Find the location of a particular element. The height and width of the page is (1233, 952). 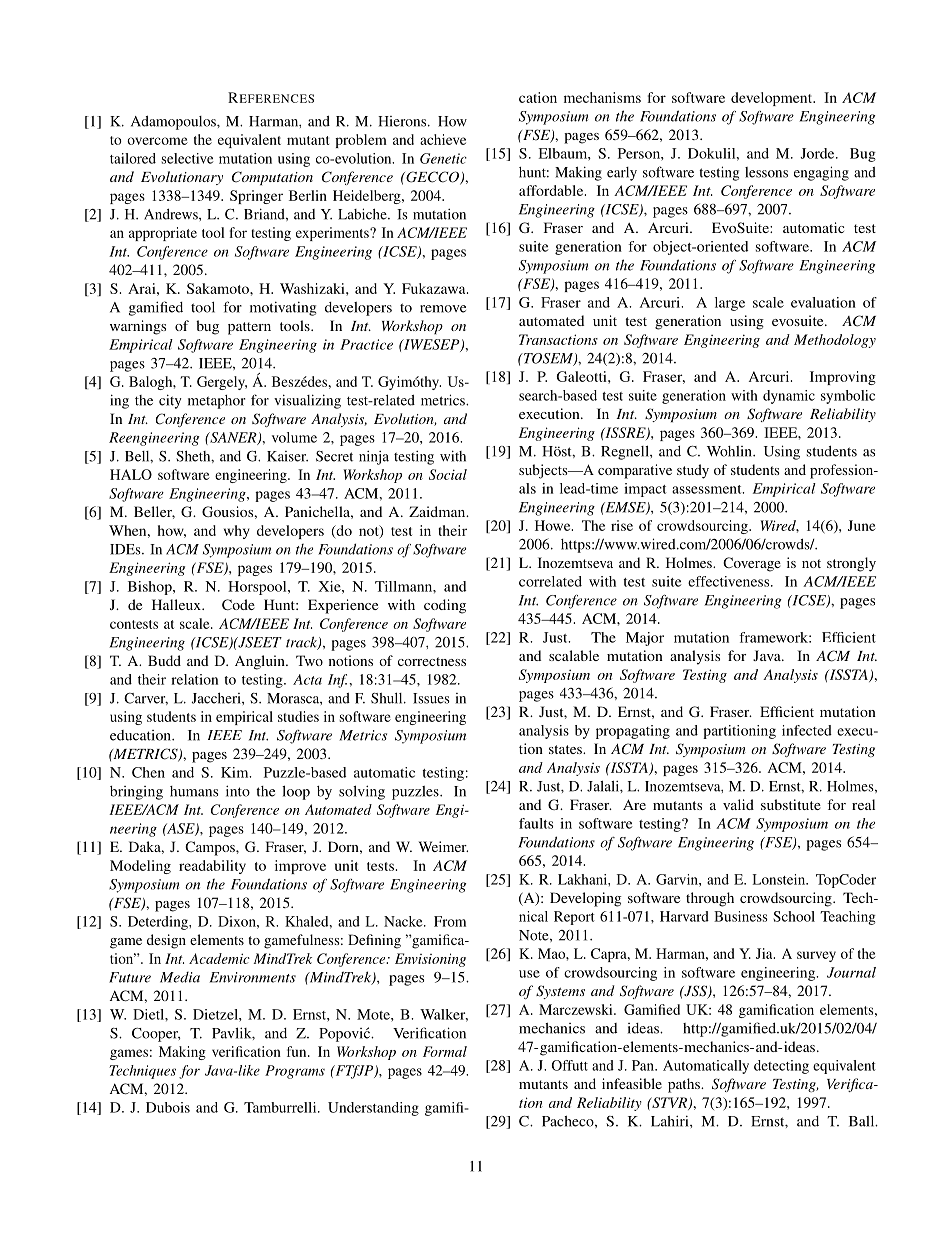

metaphor is located at coordinates (217, 402).
